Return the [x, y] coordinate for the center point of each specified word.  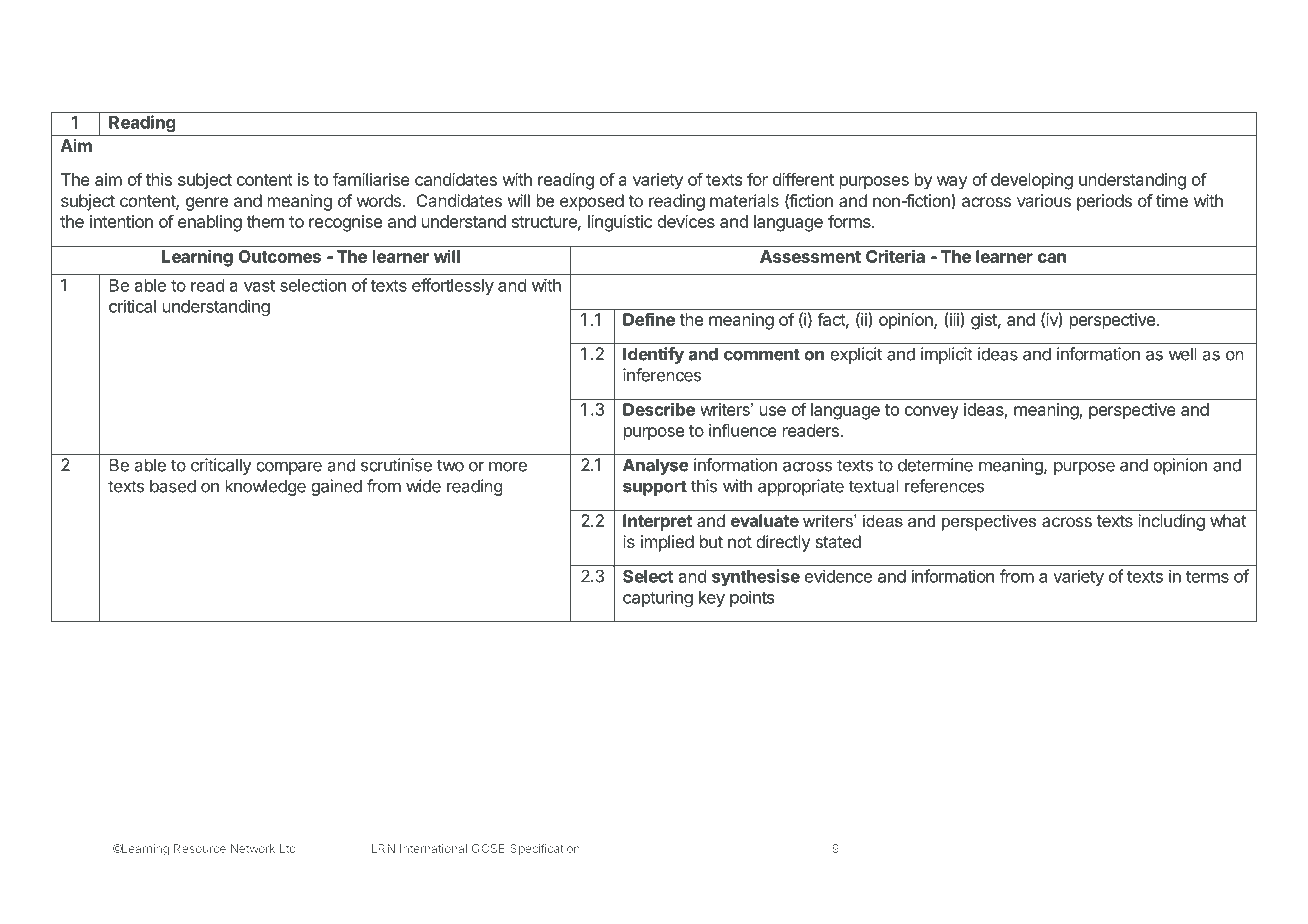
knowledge [266, 487]
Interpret [657, 522]
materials [744, 200]
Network [253, 848]
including [1171, 522]
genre [207, 204]
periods [1104, 202]
